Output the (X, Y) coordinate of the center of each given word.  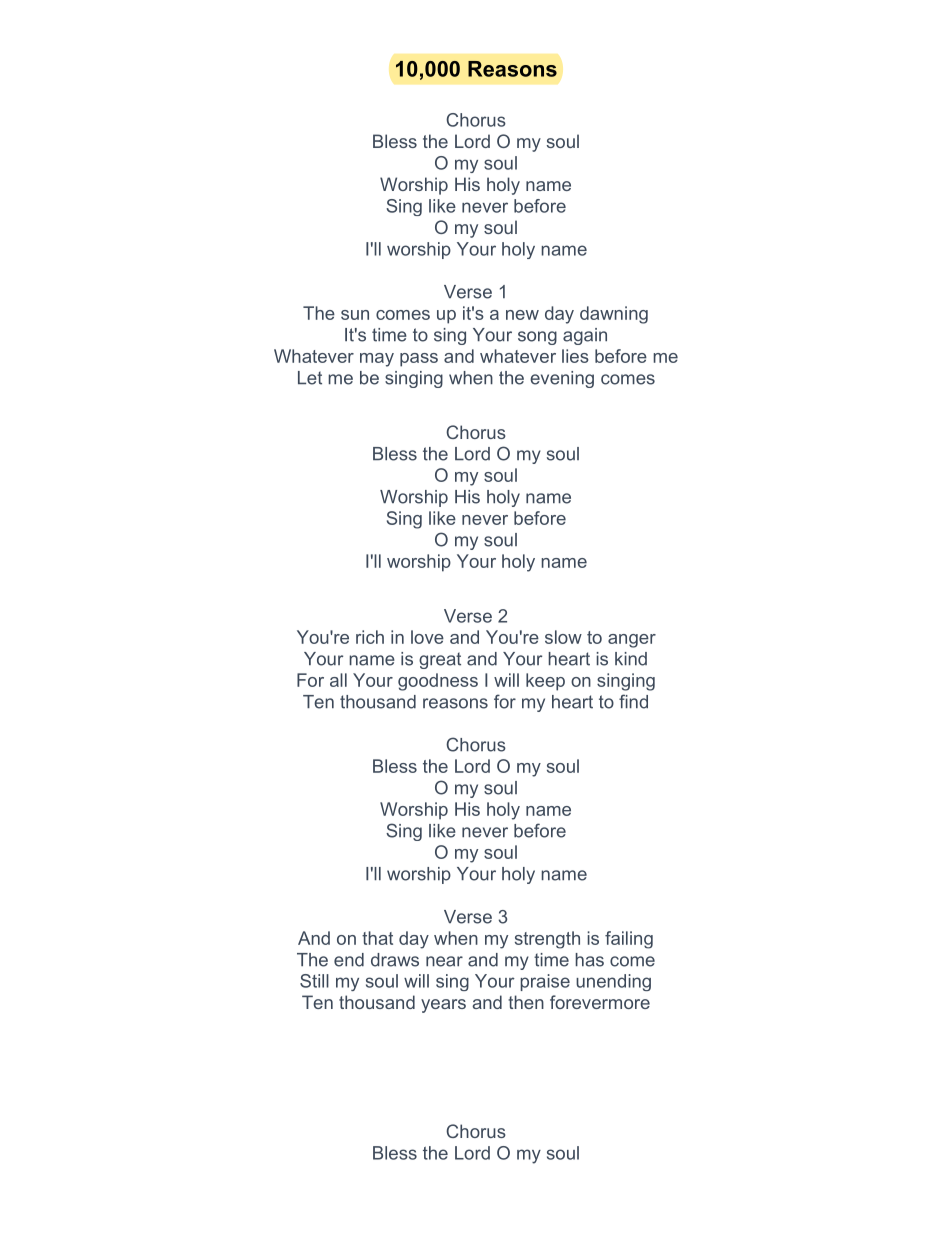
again (585, 336)
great (440, 660)
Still (314, 981)
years (443, 1006)
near (444, 961)
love (427, 637)
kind (631, 659)
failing (629, 940)
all (338, 680)
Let (310, 378)
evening (562, 379)
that (377, 938)
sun (355, 315)
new (522, 315)
